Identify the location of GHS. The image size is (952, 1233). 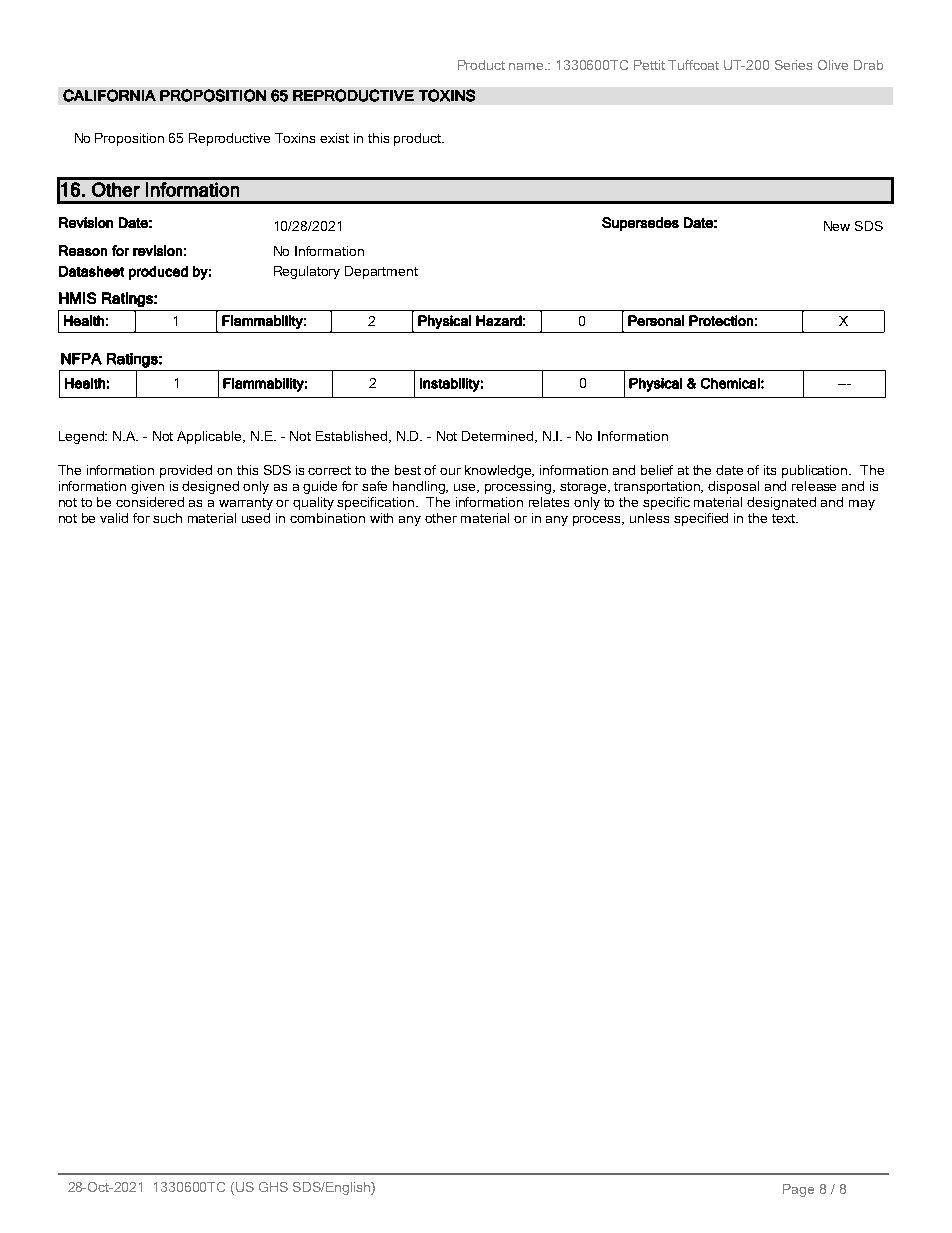
(273, 1187).
